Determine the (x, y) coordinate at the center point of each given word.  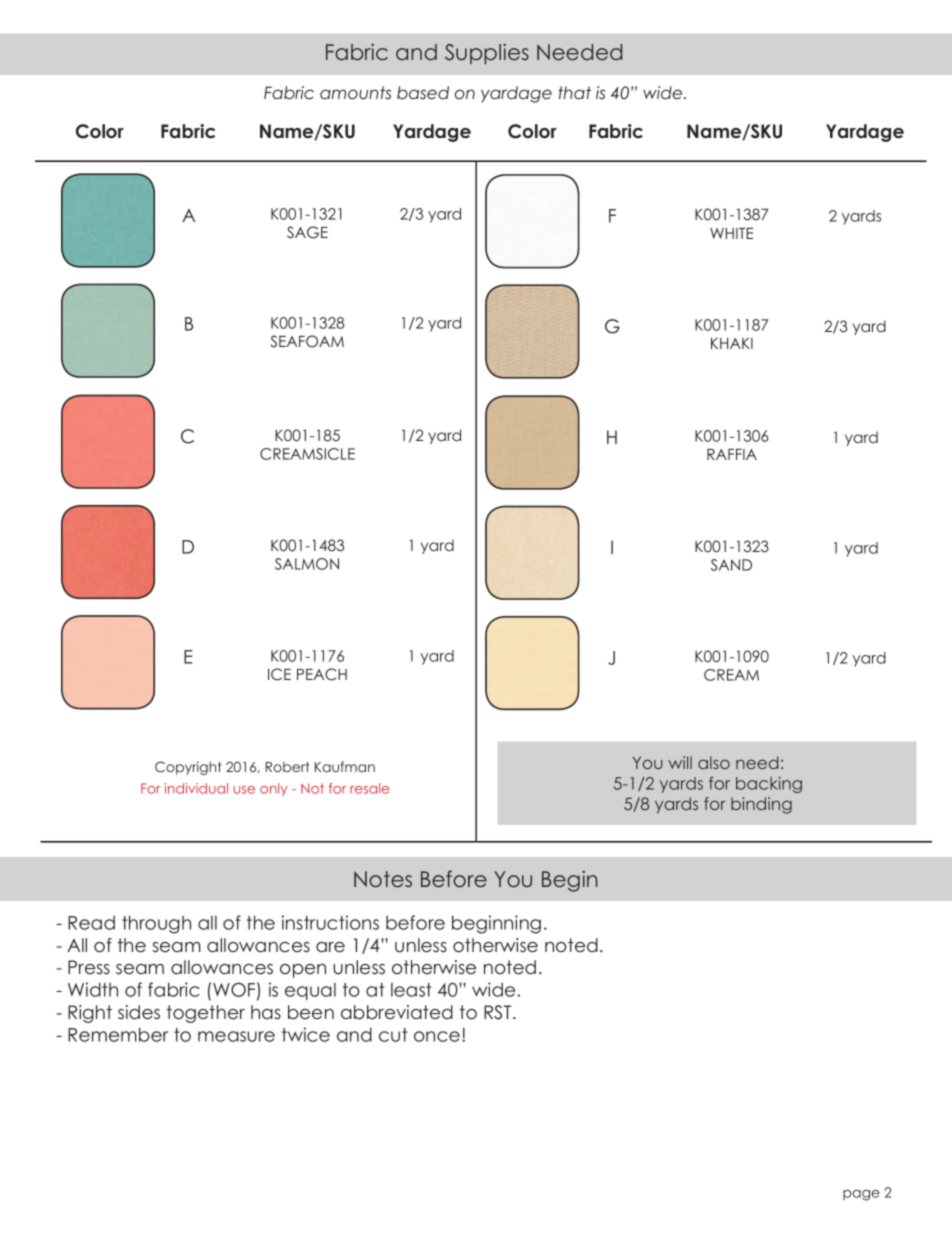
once (438, 1036)
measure (236, 1036)
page (861, 1195)
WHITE (731, 233)
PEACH (322, 674)
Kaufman (345, 766)
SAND (731, 565)
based (423, 92)
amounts (355, 93)
